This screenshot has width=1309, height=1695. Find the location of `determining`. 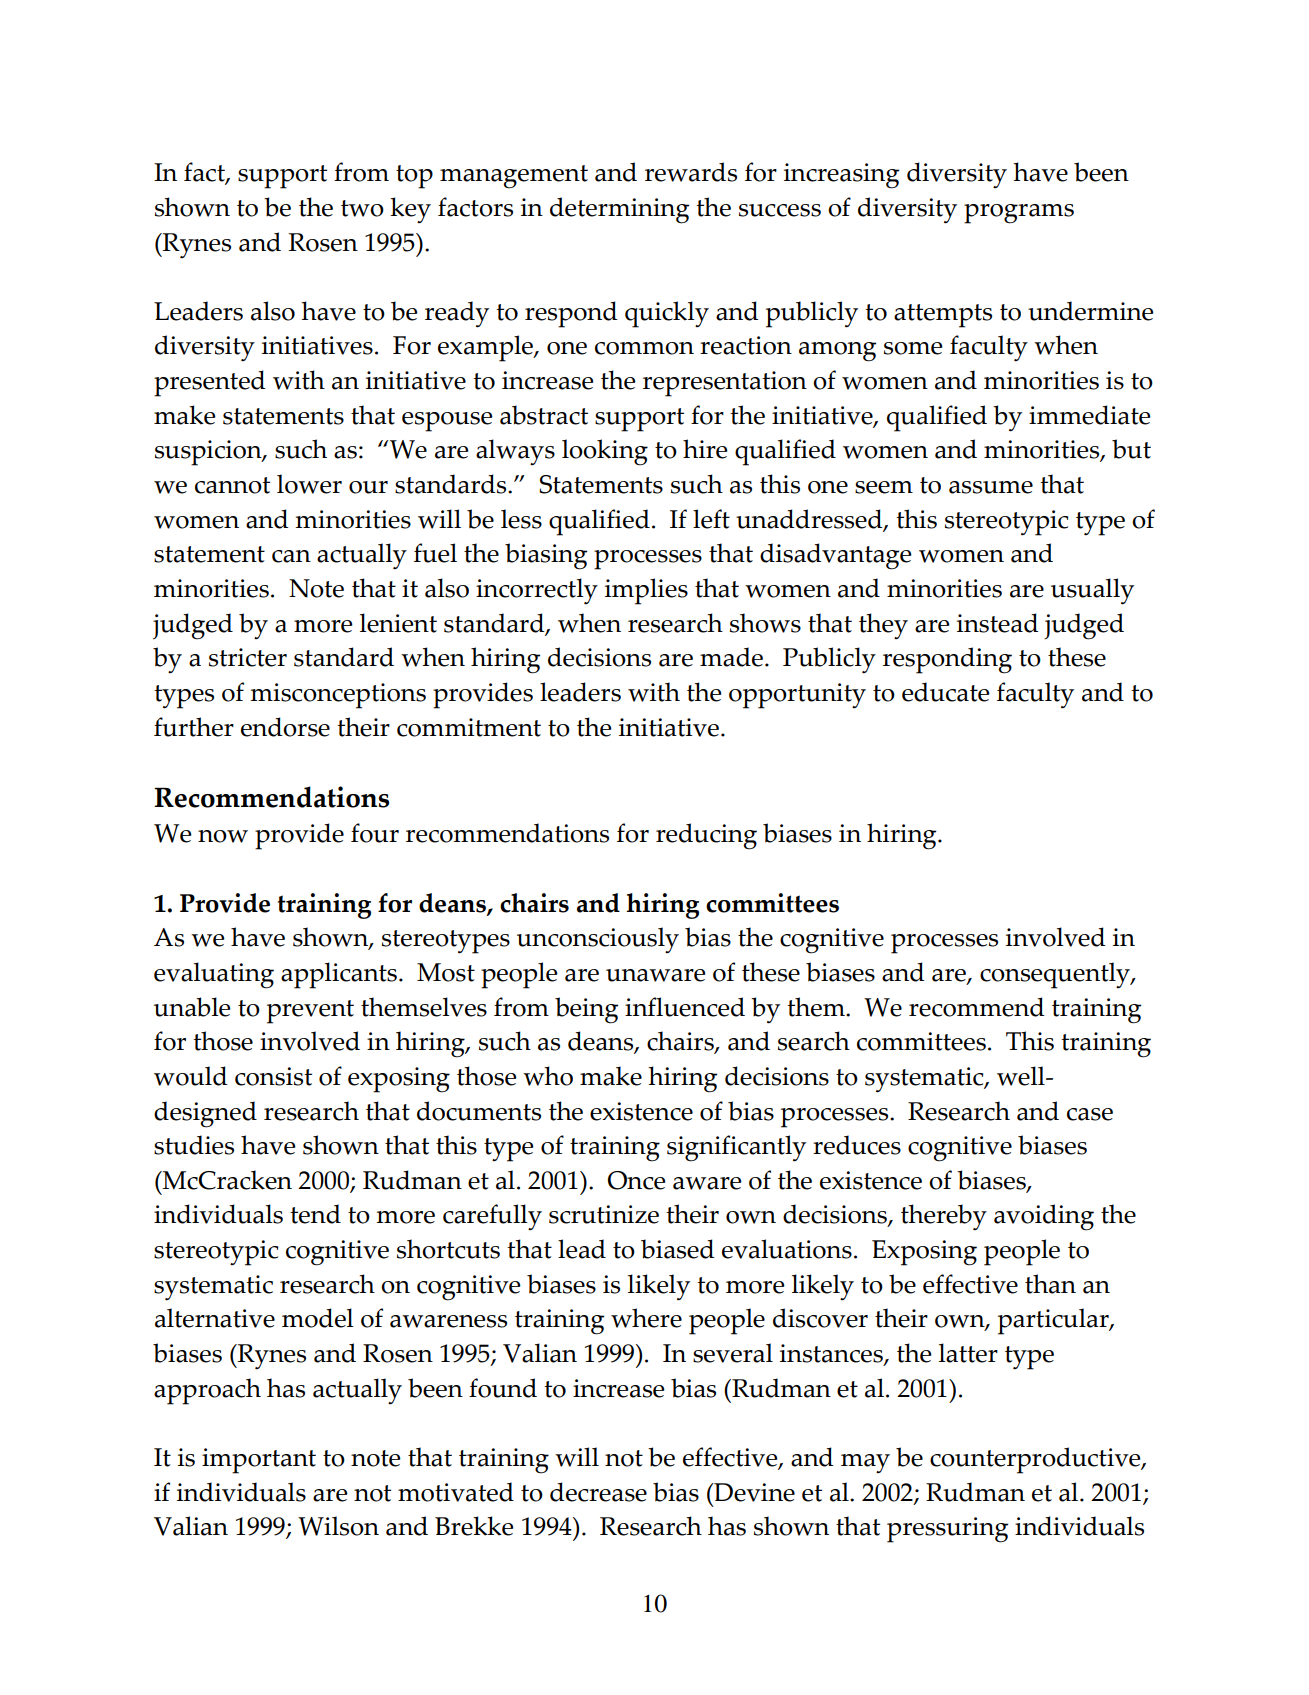

determining is located at coordinates (619, 210).
